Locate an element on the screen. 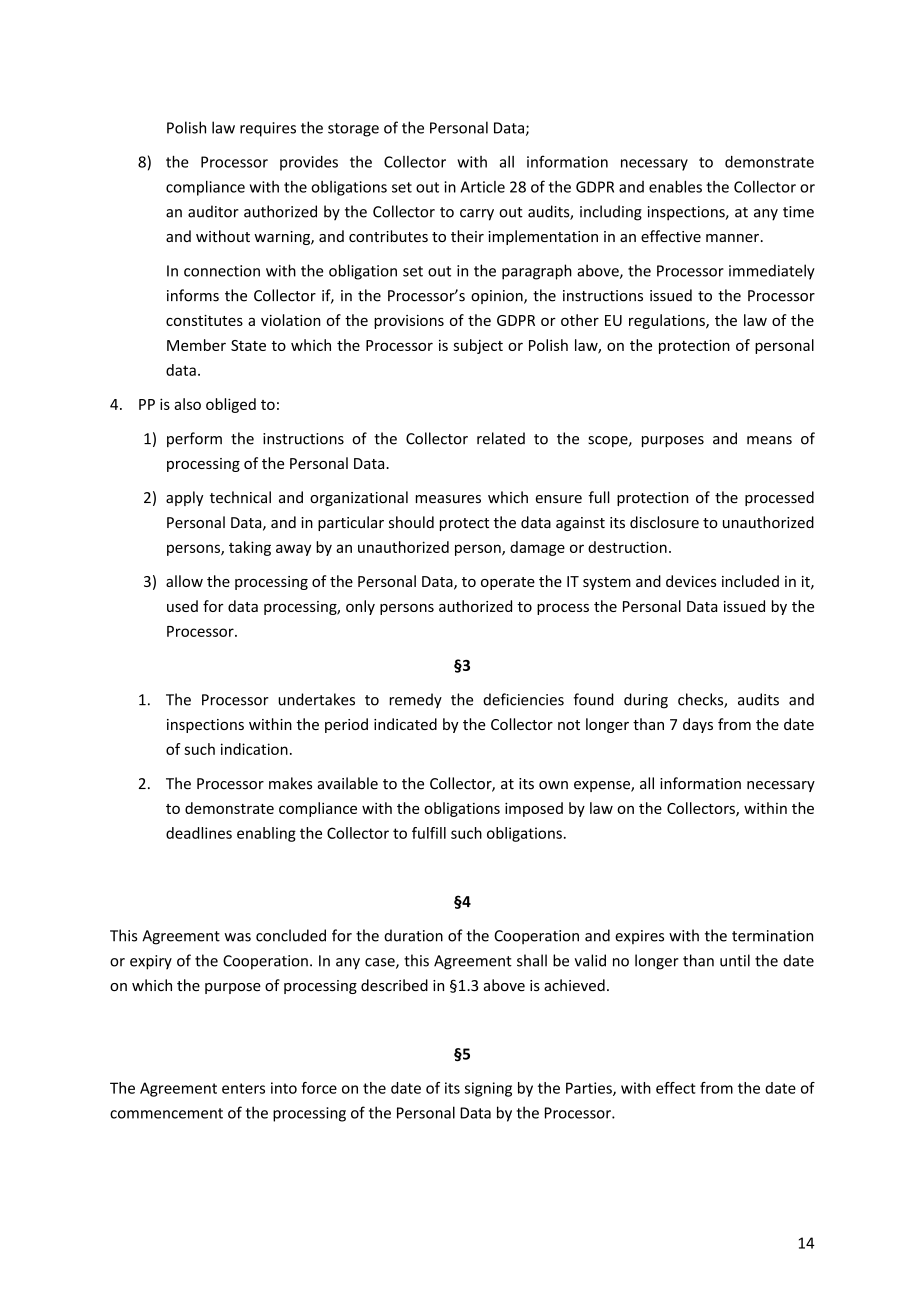 Image resolution: width=924 pixels, height=1308 pixels. Article is located at coordinates (483, 187).
